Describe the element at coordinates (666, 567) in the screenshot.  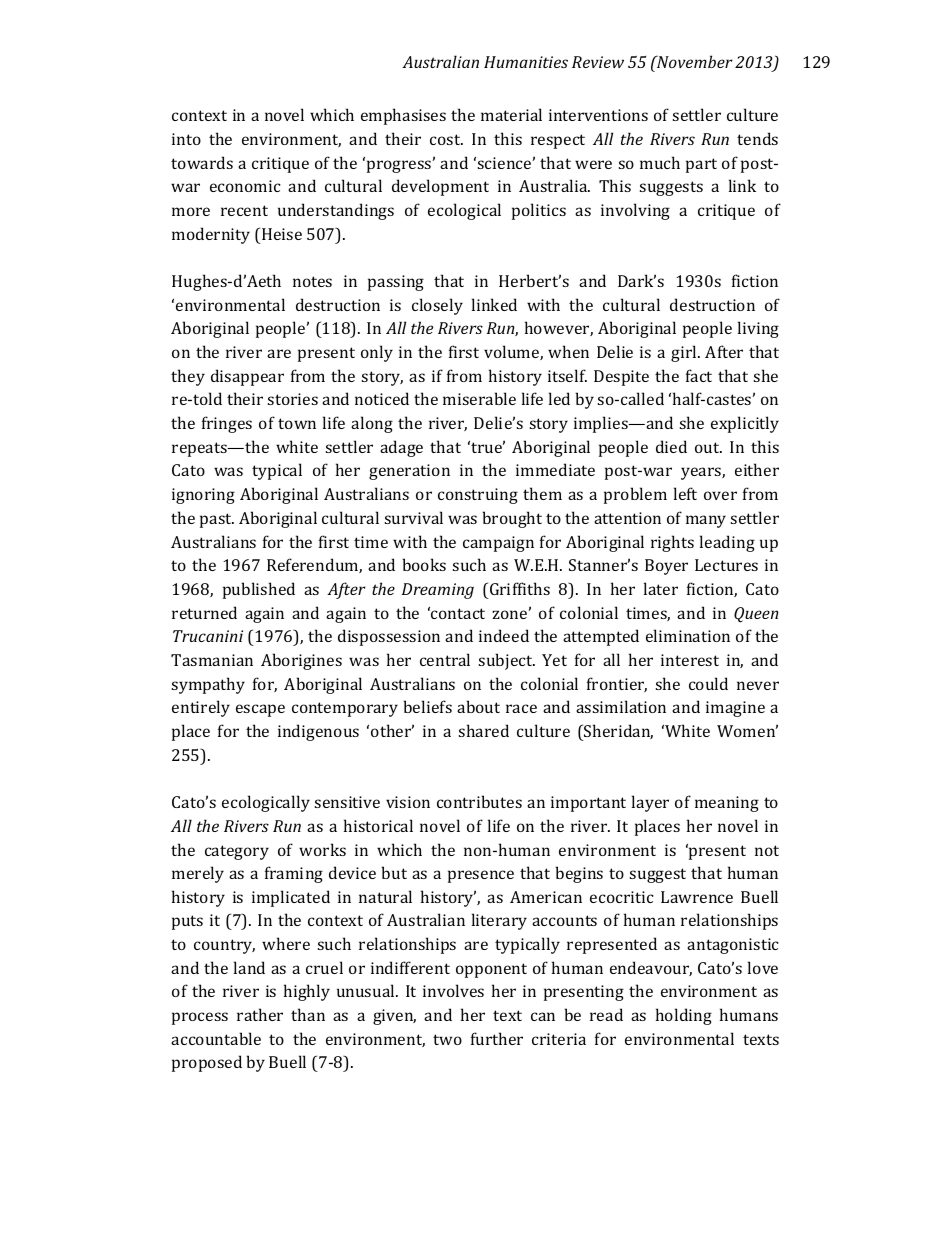
I see `Boyer` at that location.
